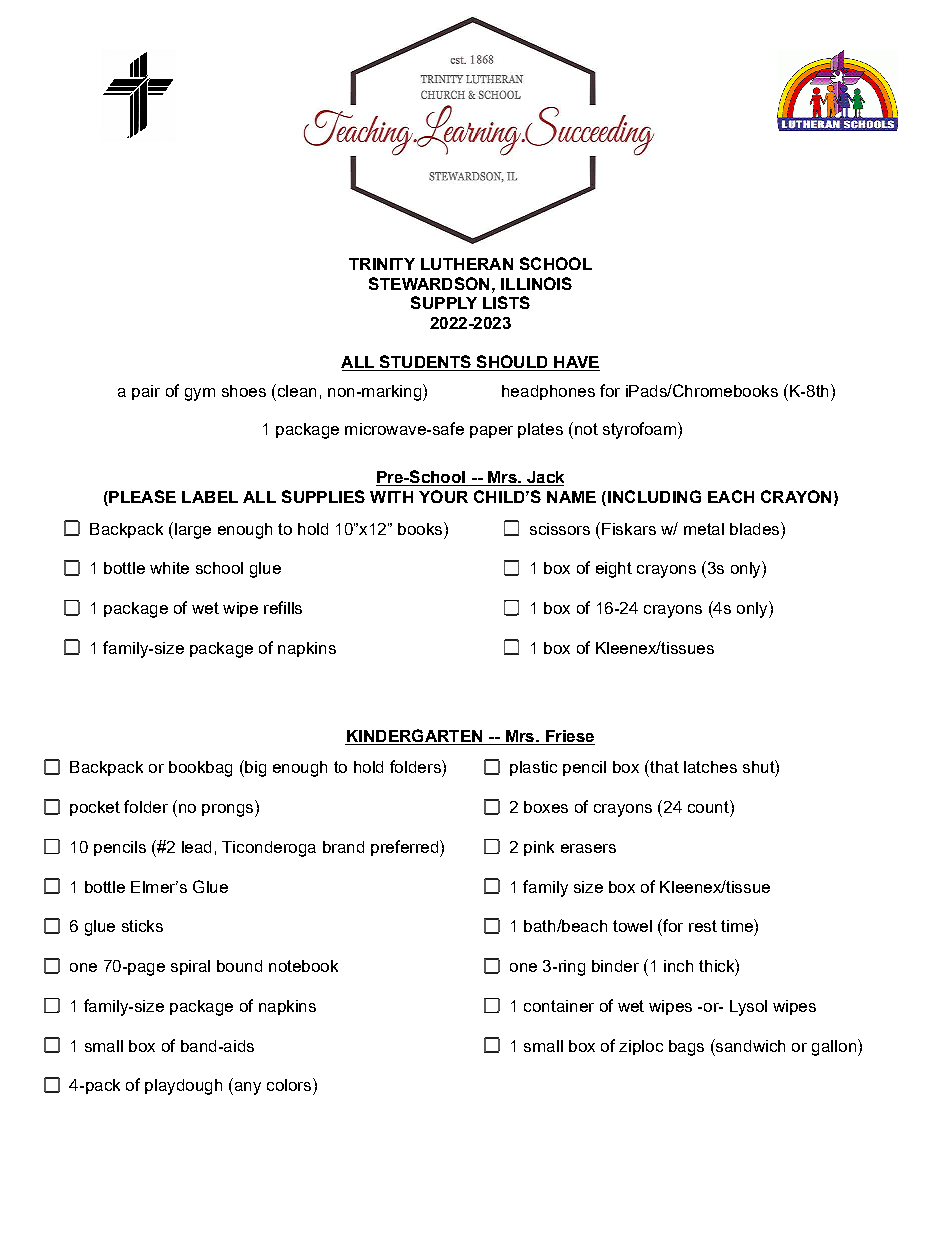  What do you see at coordinates (415, 737) in the screenshot?
I see `KINDERGARTEN` at bounding box center [415, 737].
